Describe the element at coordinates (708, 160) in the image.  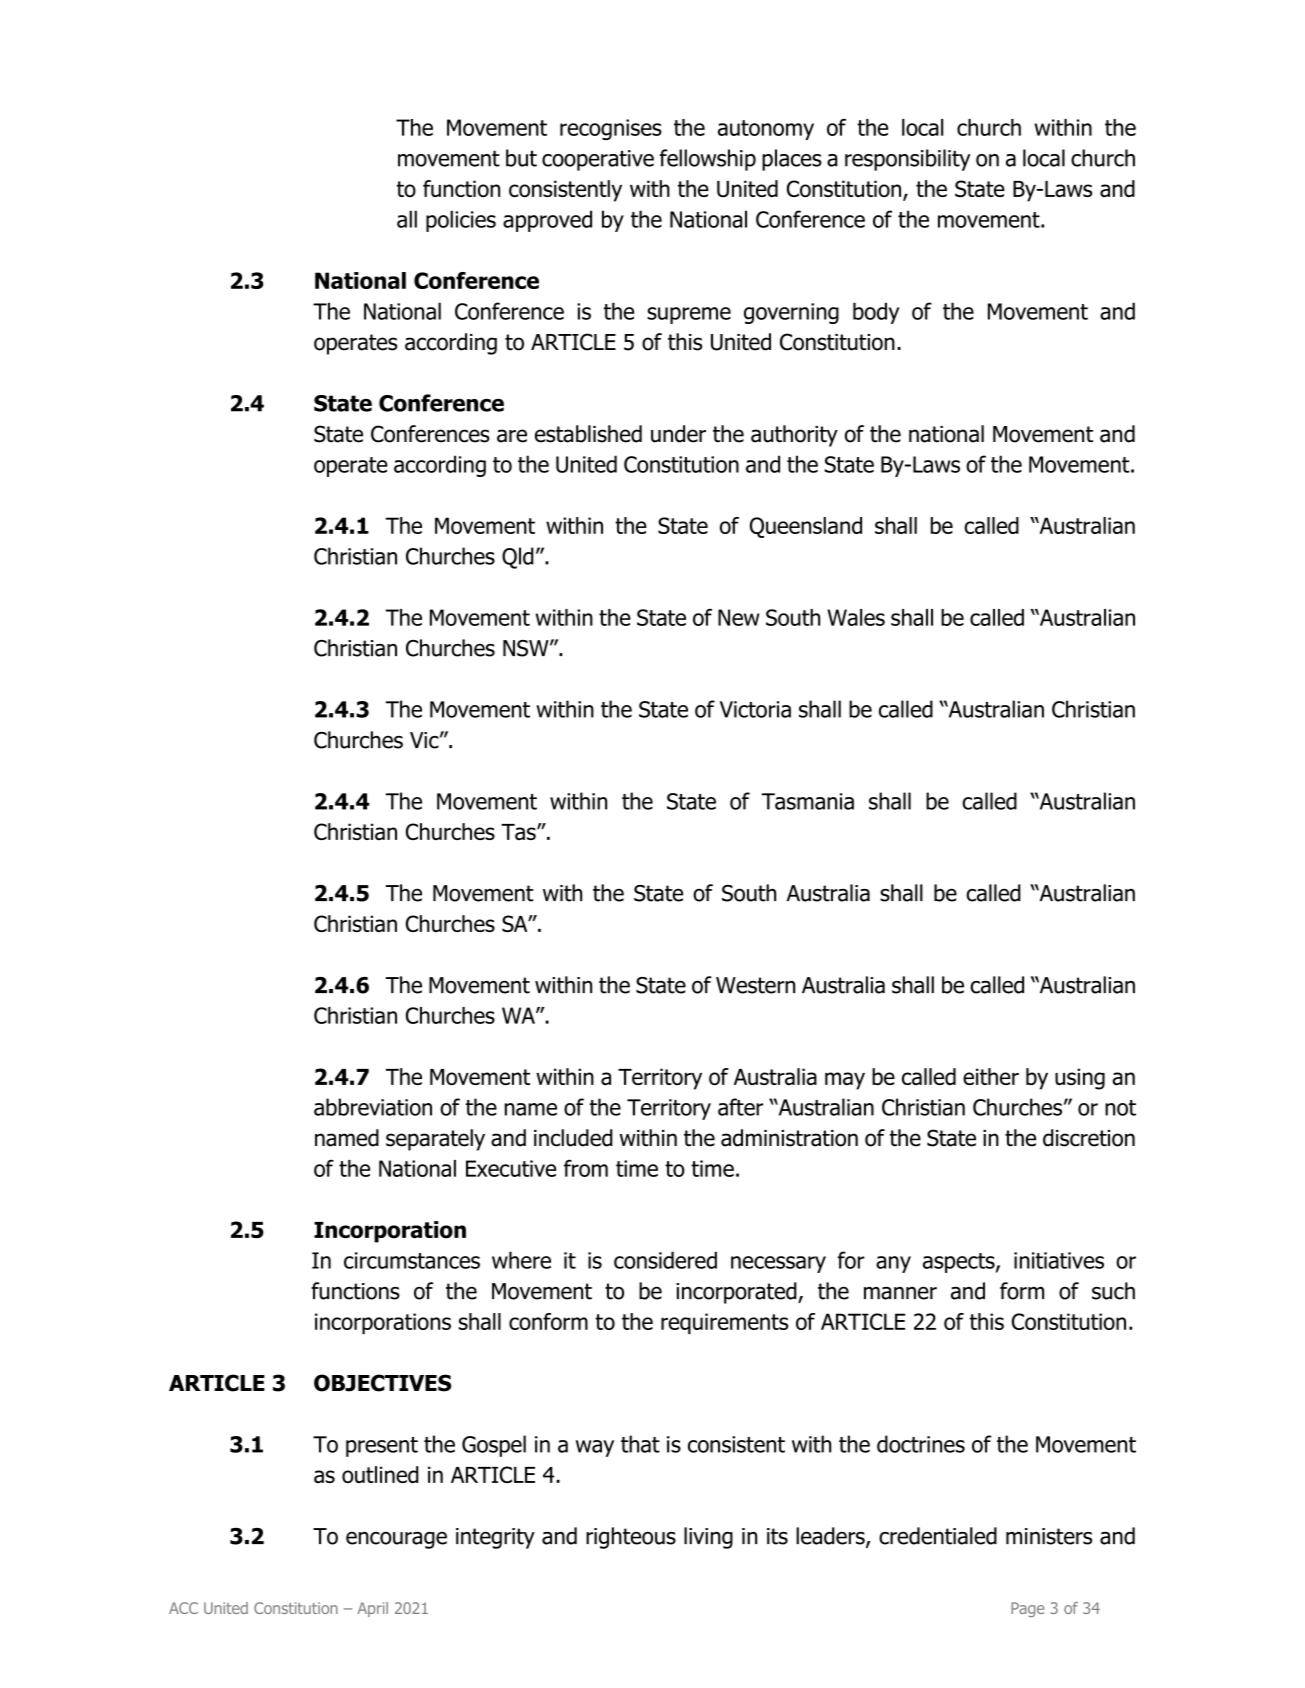
I see `fellowship` at that location.
